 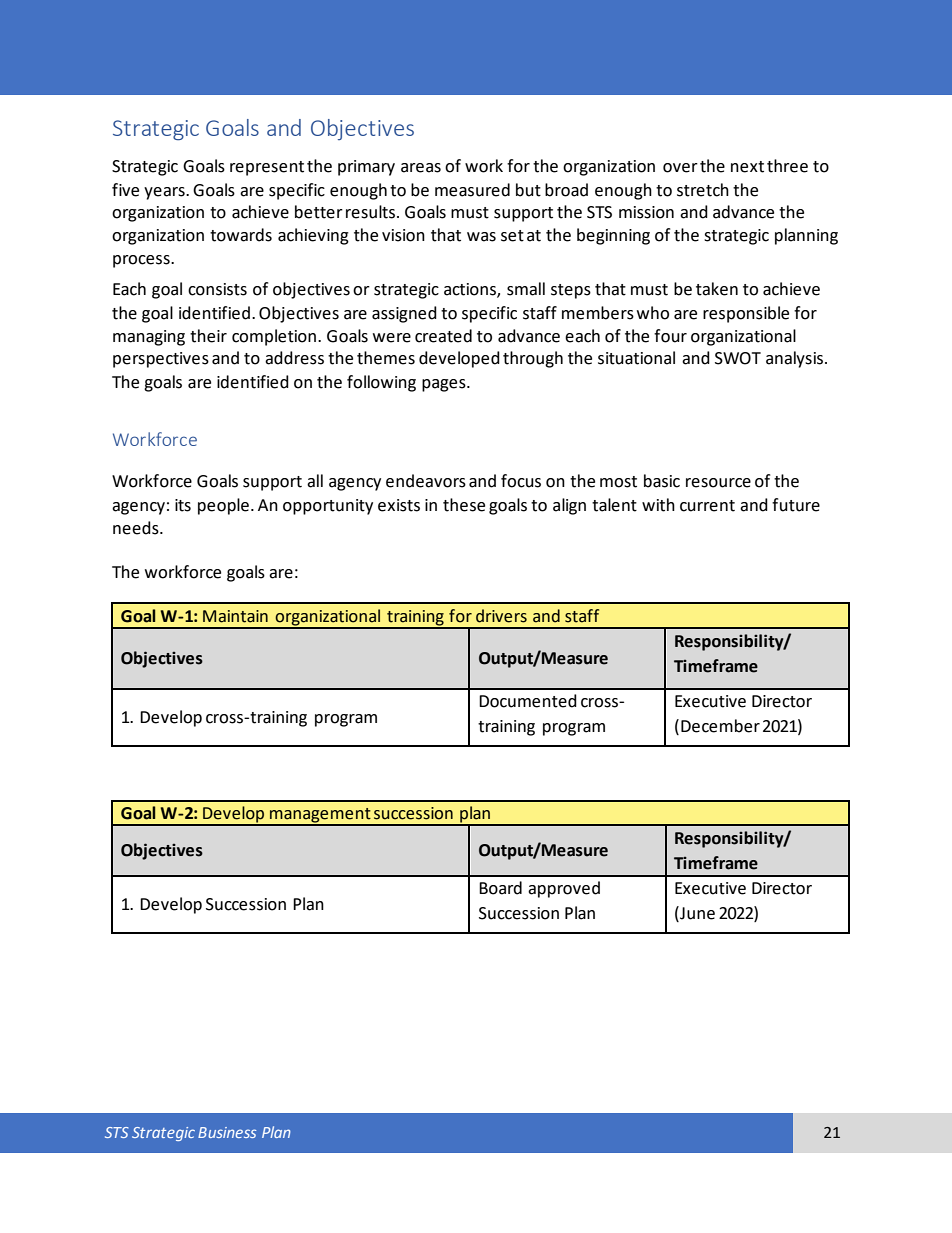 What do you see at coordinates (703, 190) in the screenshot?
I see `stretch` at bounding box center [703, 190].
